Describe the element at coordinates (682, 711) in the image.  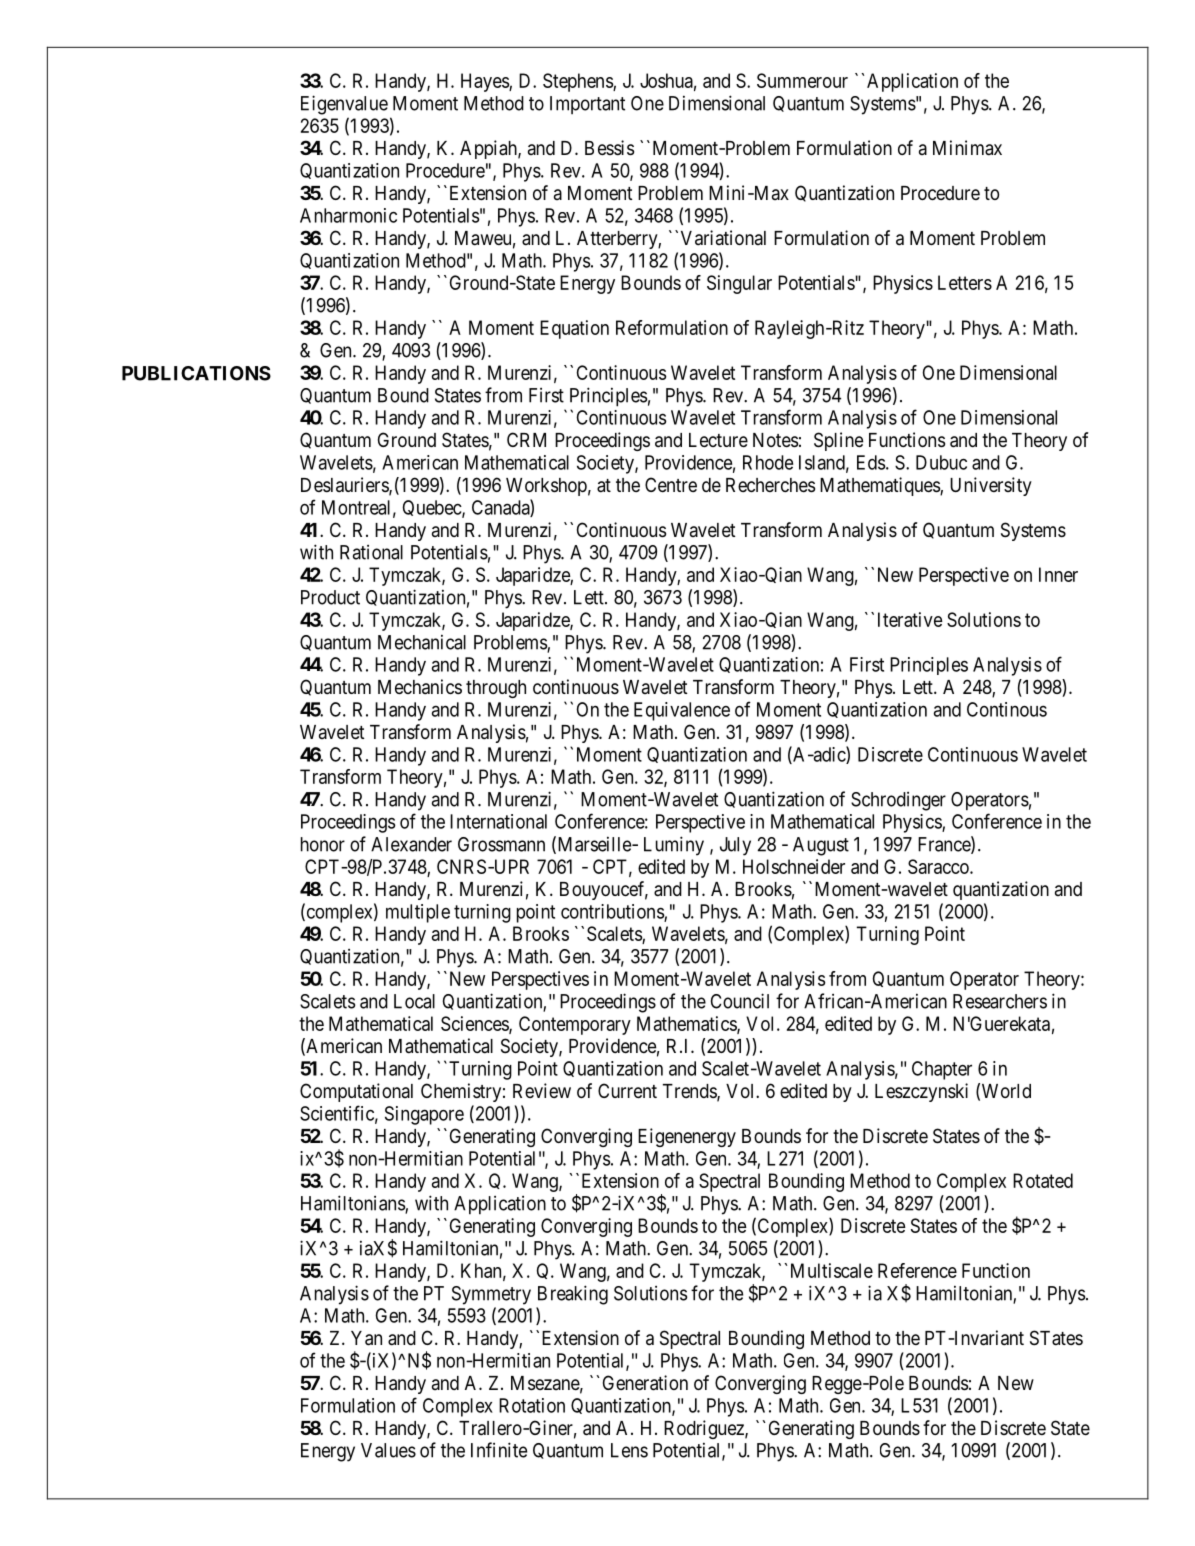
I see `Equivalence` at that location.
